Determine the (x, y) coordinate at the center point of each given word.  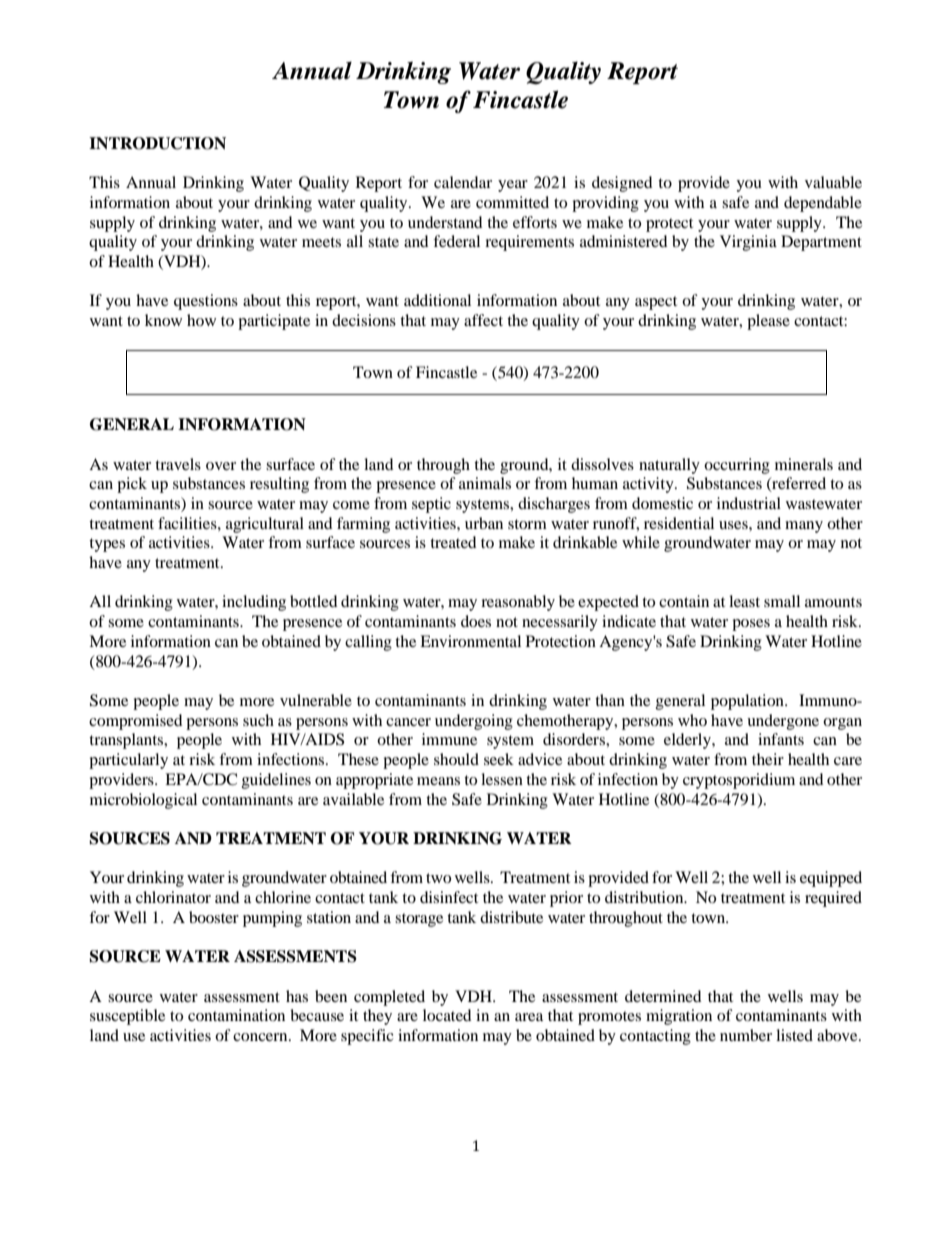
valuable (833, 182)
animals (485, 483)
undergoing (474, 722)
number (746, 1035)
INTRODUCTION (157, 143)
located (447, 1015)
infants (781, 739)
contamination (236, 1015)
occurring (737, 466)
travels (178, 464)
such (258, 720)
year (513, 186)
